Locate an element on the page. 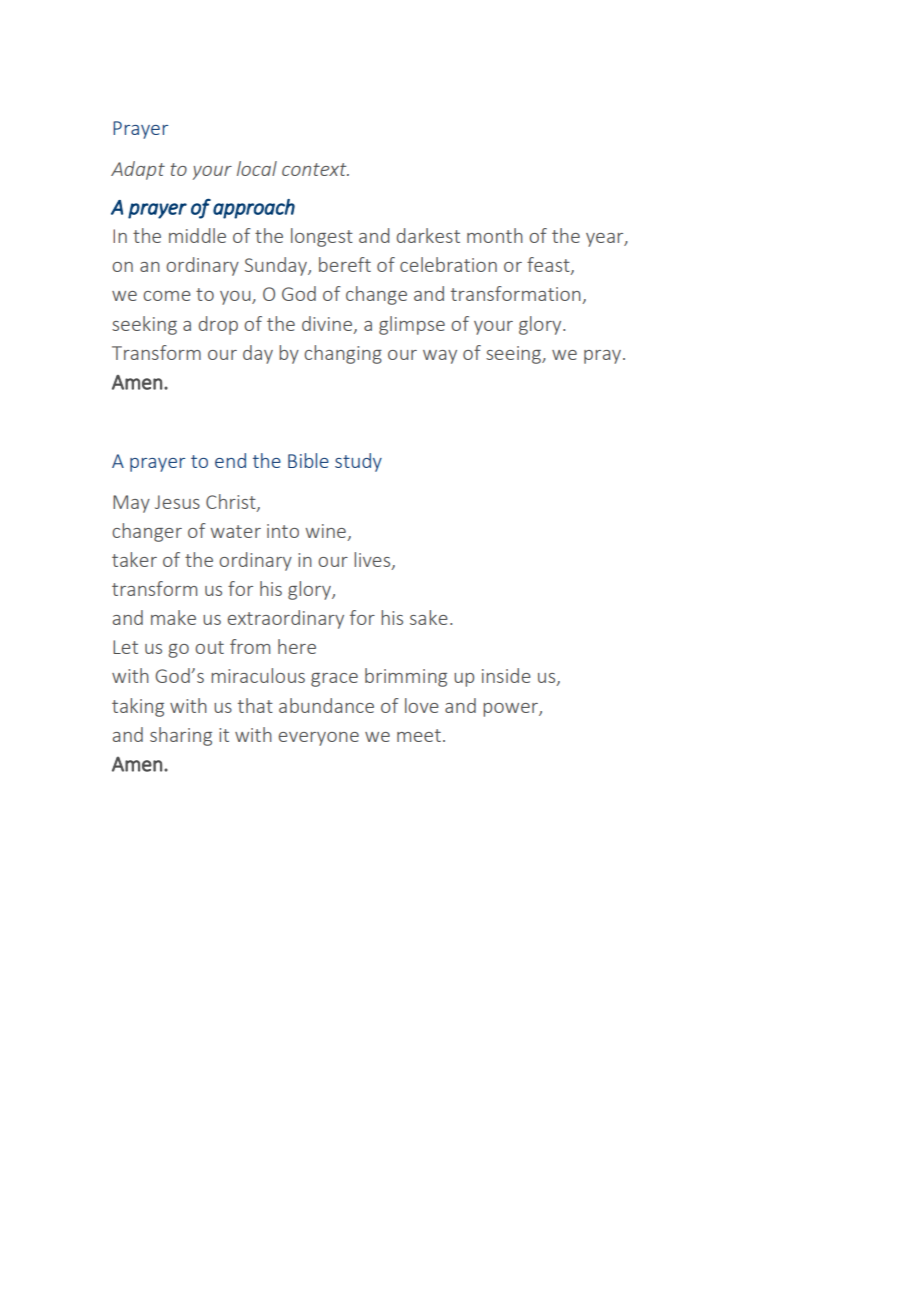  Adapt is located at coordinates (138, 170).
